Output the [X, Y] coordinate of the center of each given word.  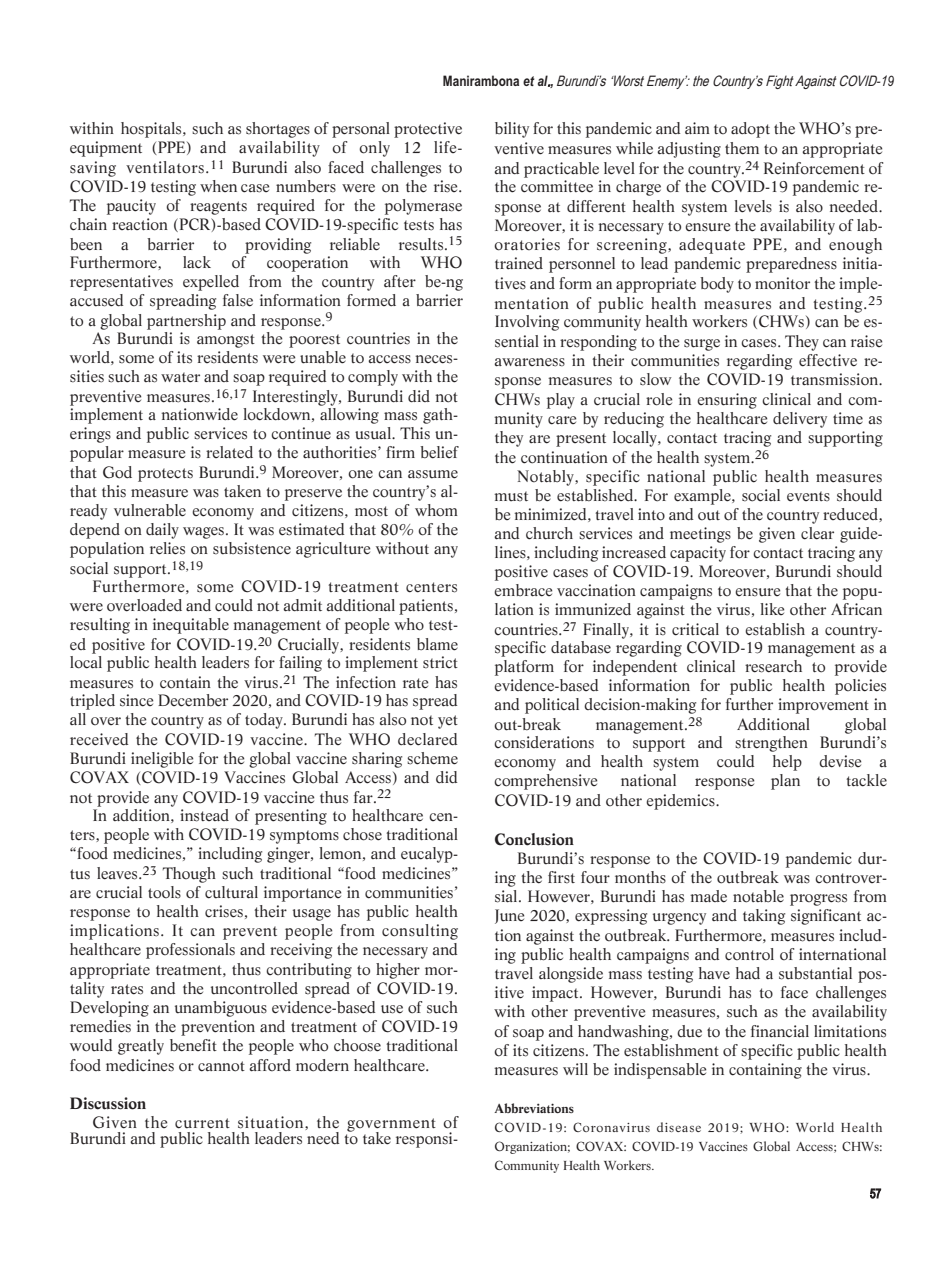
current [202, 1123]
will [575, 1069]
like [772, 609]
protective [428, 130]
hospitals [152, 130]
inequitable [191, 626]
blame [437, 644]
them [742, 148]
